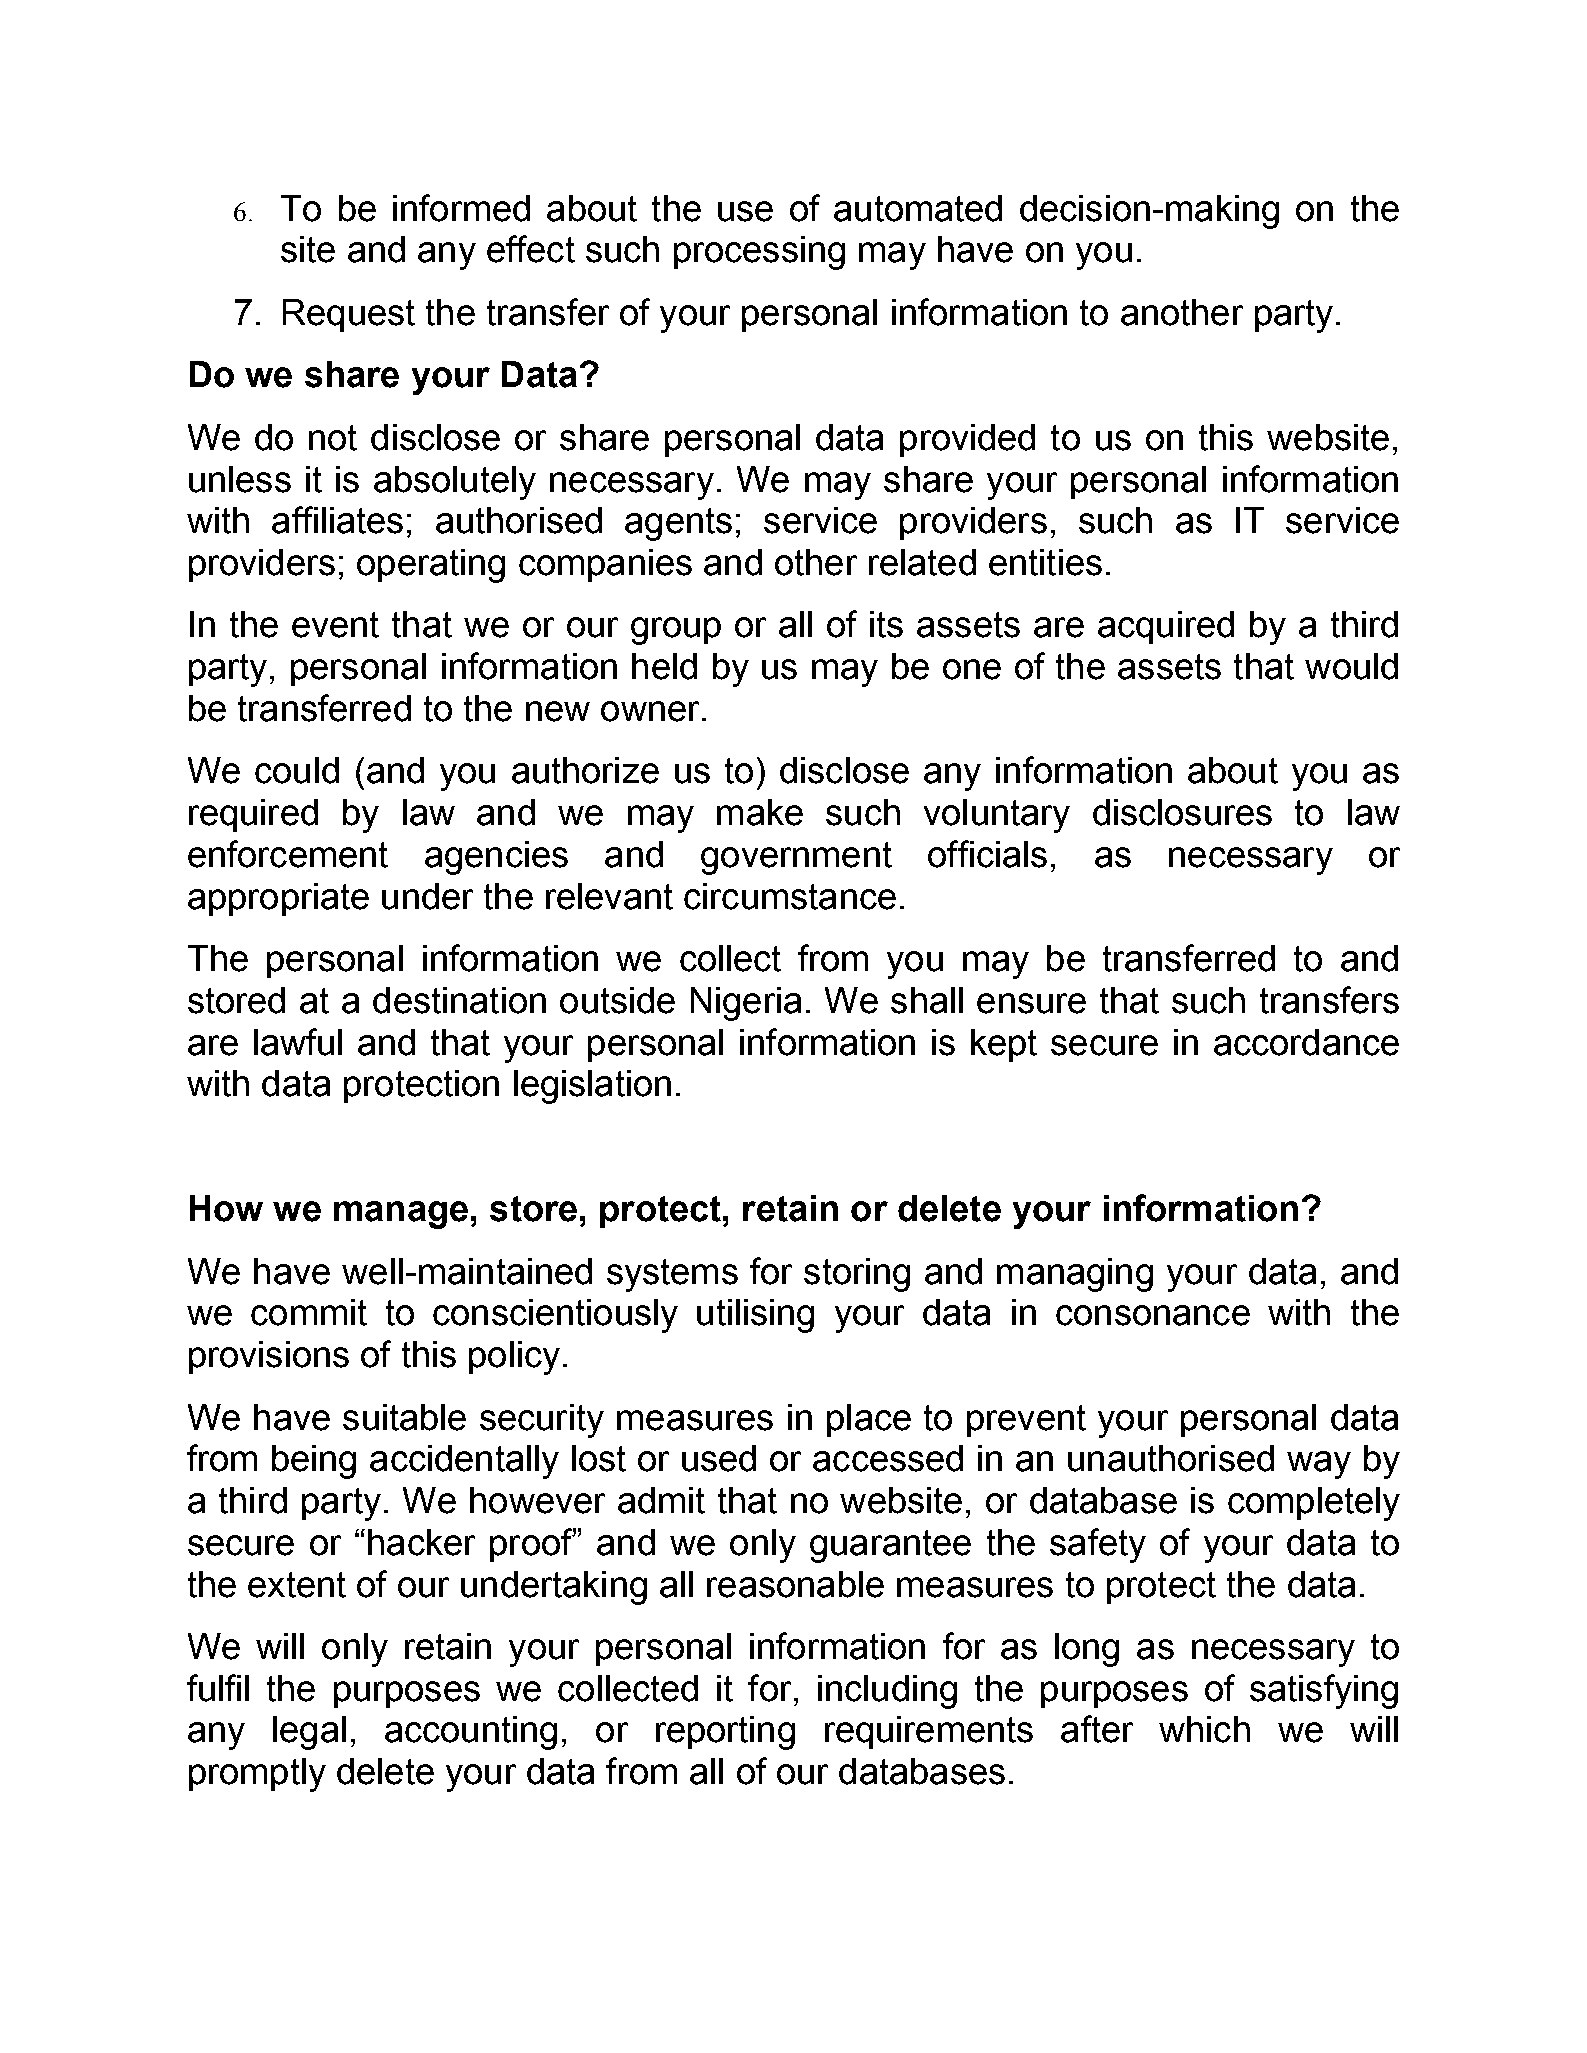 The image size is (1587, 2053). What do you see at coordinates (309, 1733) in the screenshot?
I see `legal` at bounding box center [309, 1733].
